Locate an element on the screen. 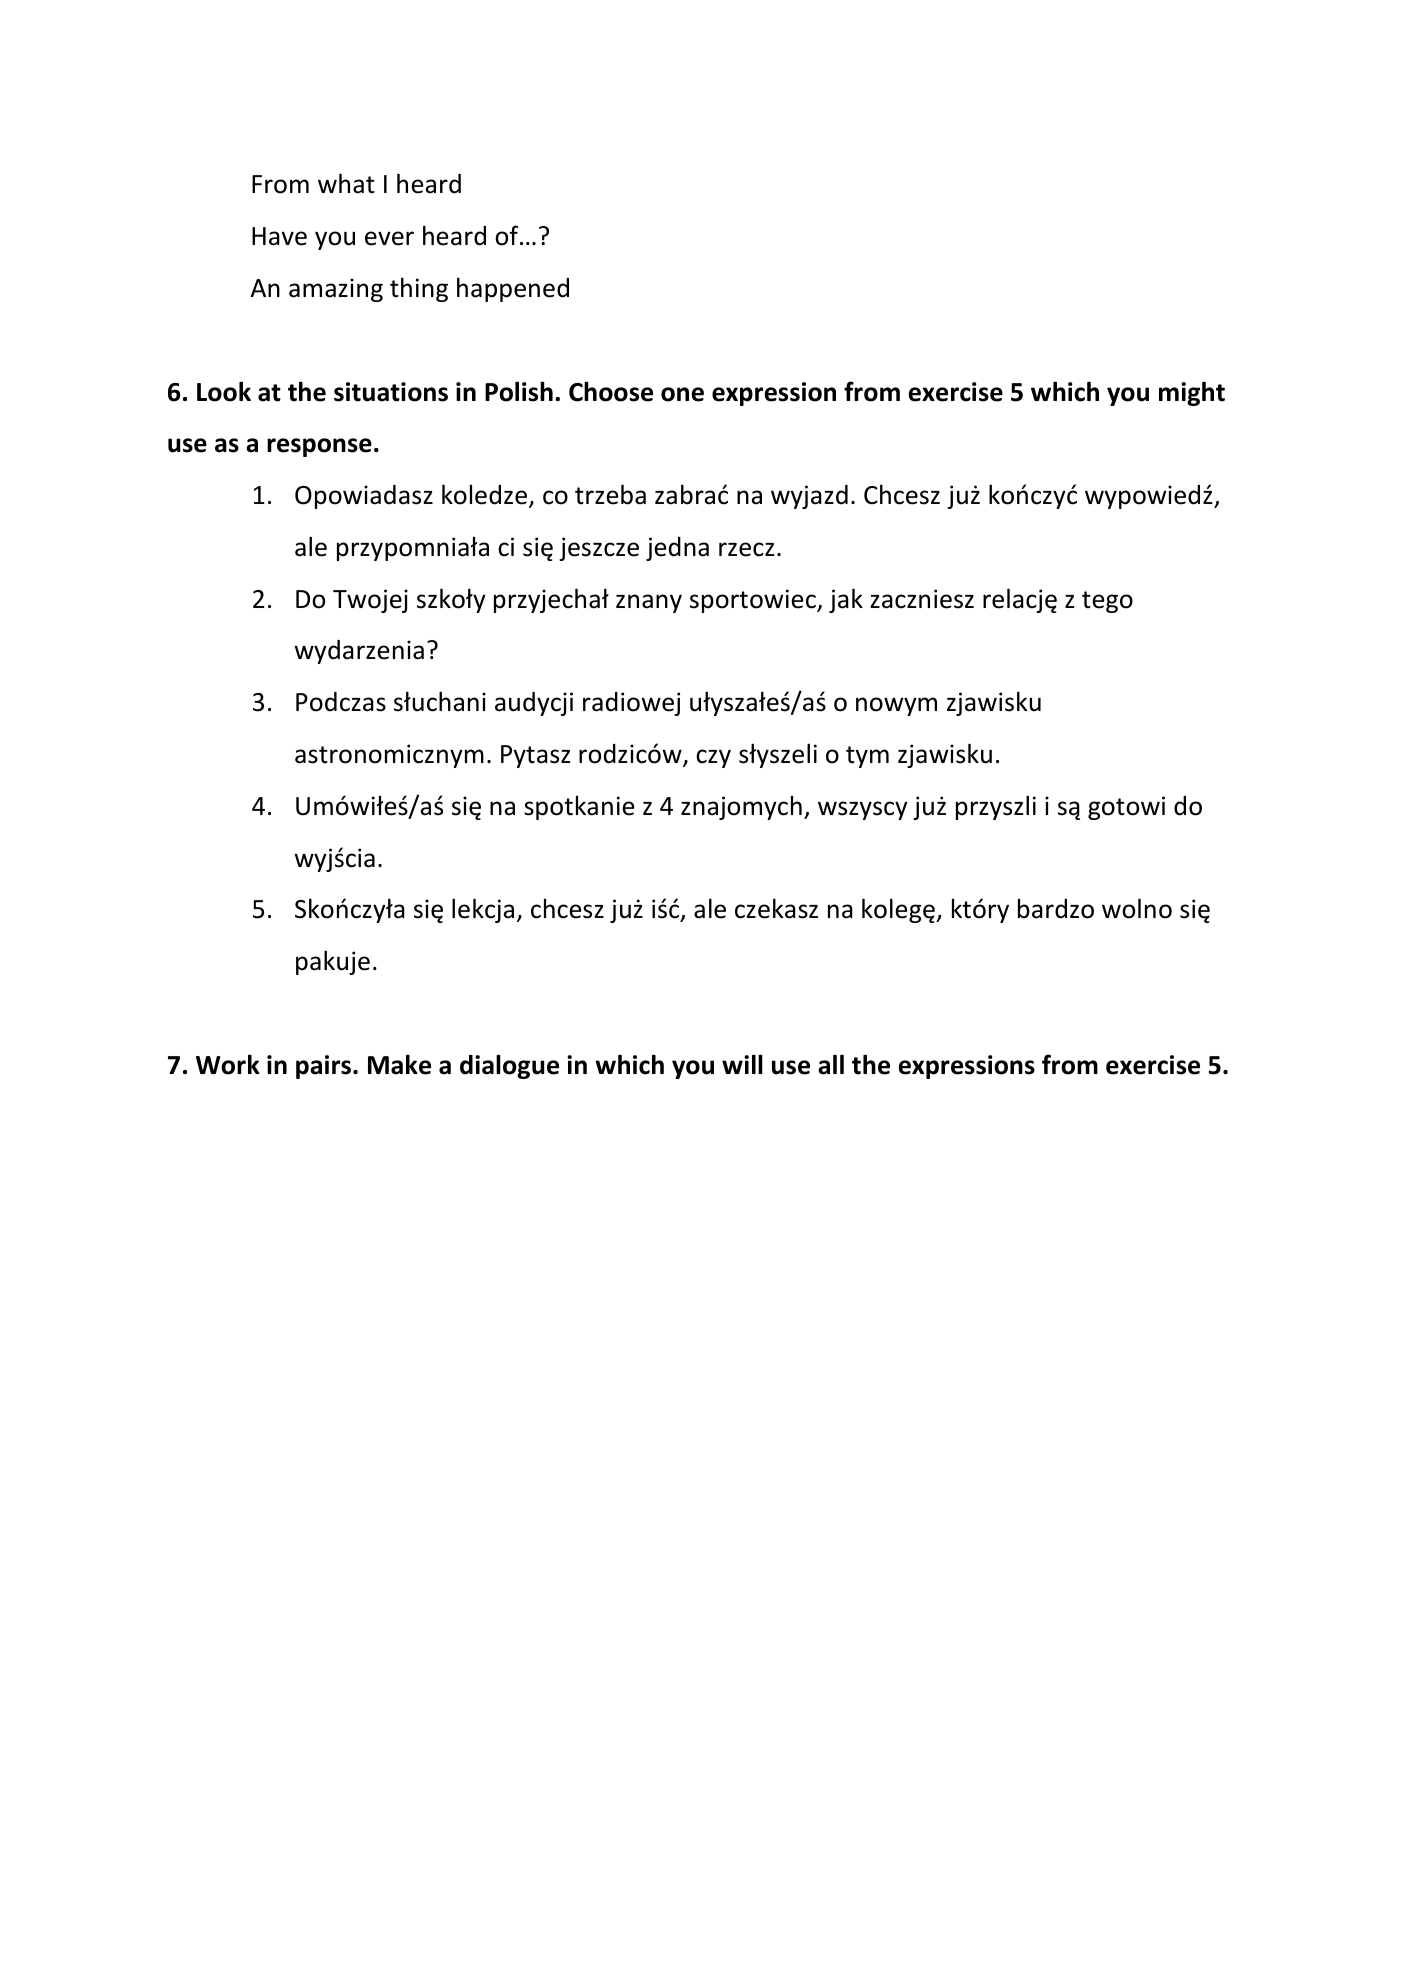 The height and width of the screenshot is (1984, 1403). pairs is located at coordinates (325, 1067).
